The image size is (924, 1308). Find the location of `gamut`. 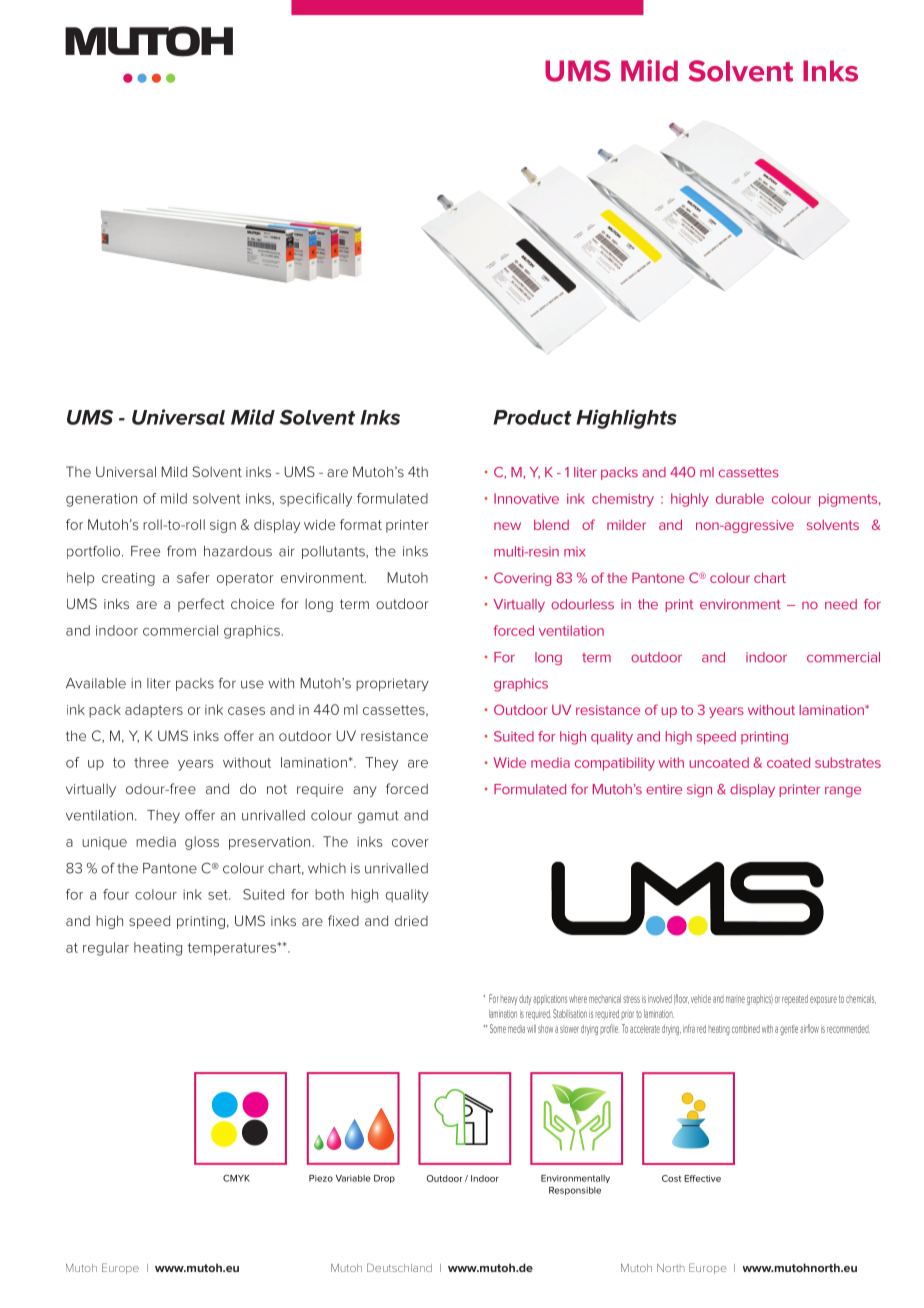

gamut is located at coordinates (378, 817).
